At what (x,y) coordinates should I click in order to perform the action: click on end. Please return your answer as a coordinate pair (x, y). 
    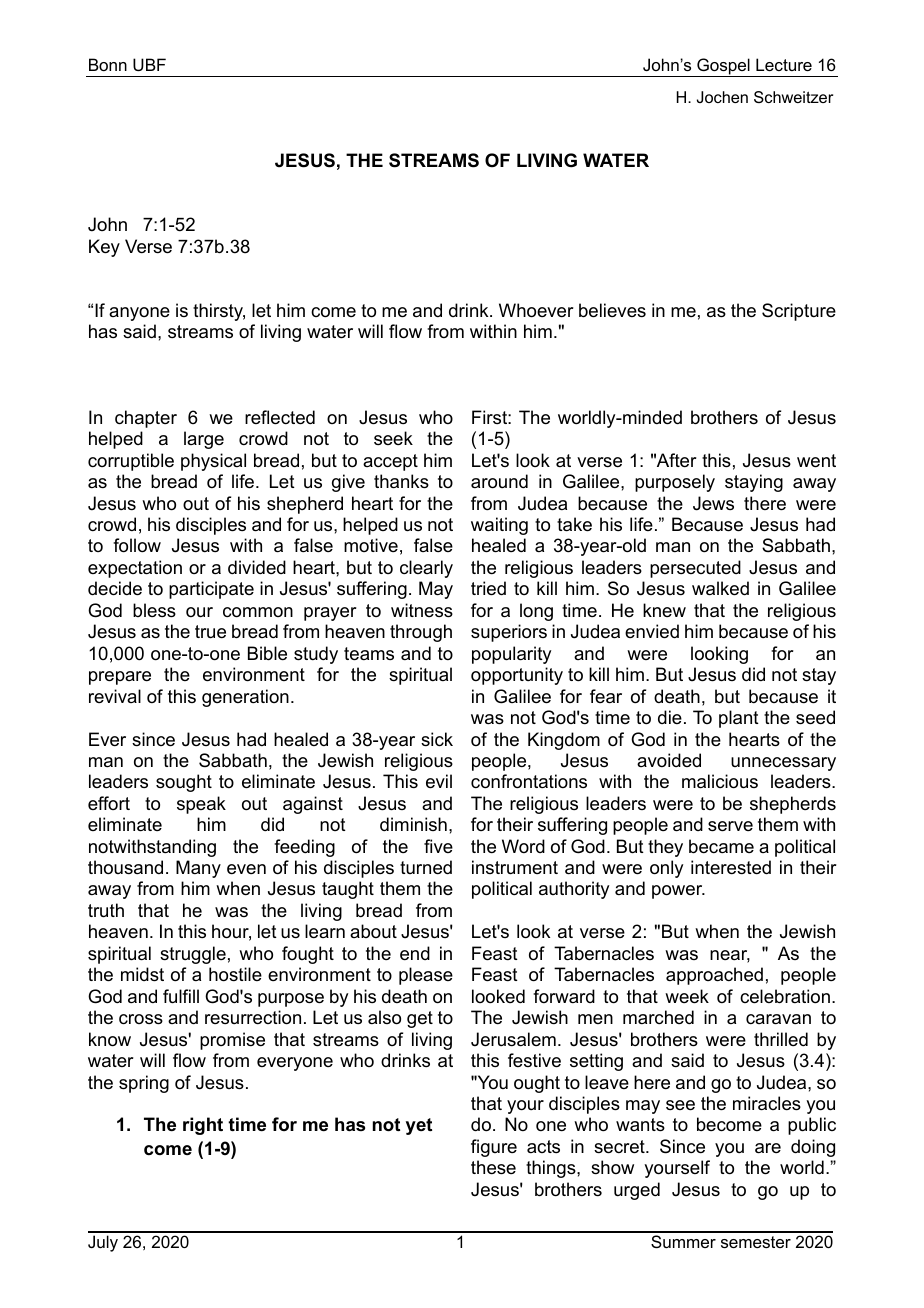
    Looking at the image, I should click on (415, 953).
